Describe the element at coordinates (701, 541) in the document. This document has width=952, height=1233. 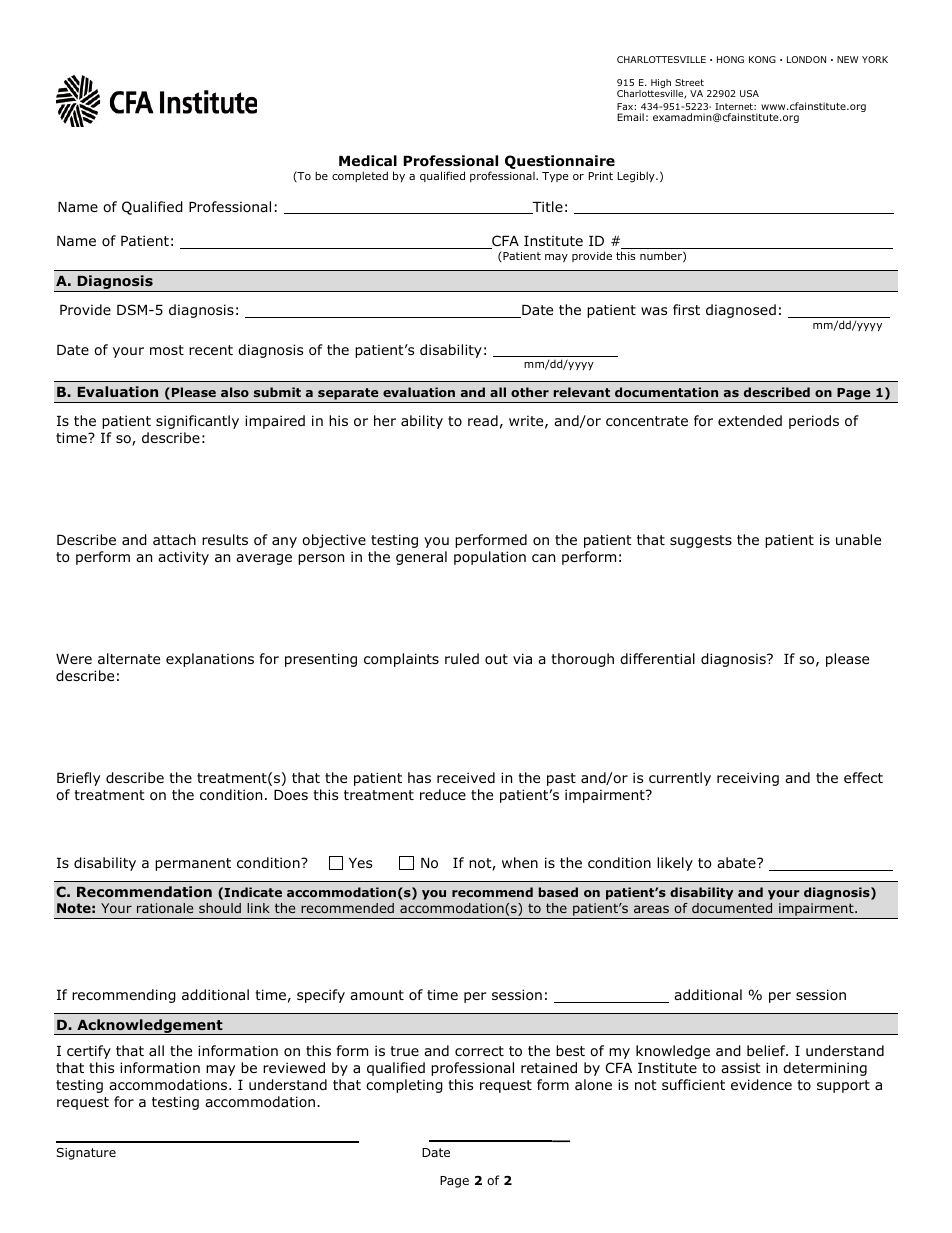
I see `suggests` at that location.
